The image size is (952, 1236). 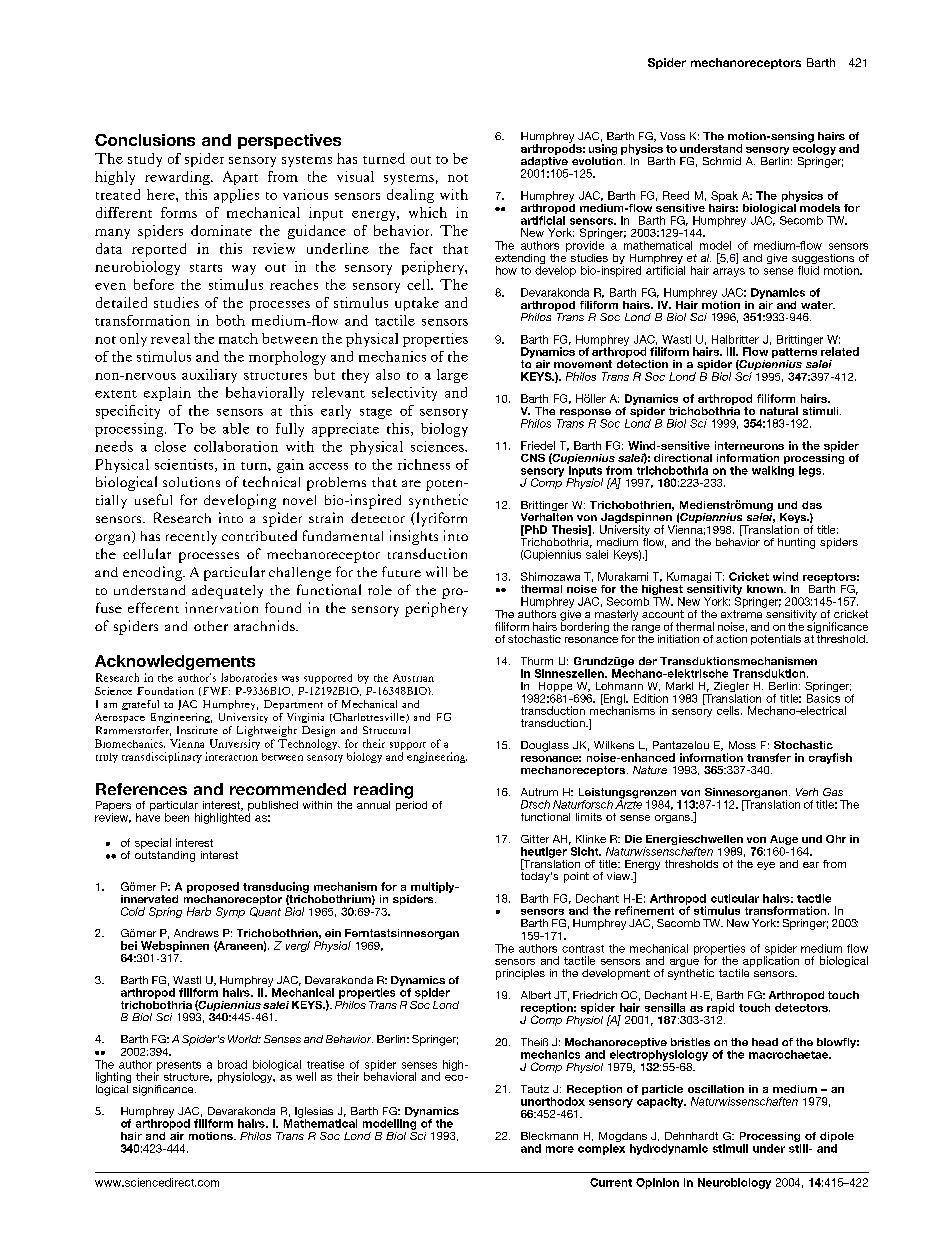 I want to click on presents, so click(x=179, y=1066).
